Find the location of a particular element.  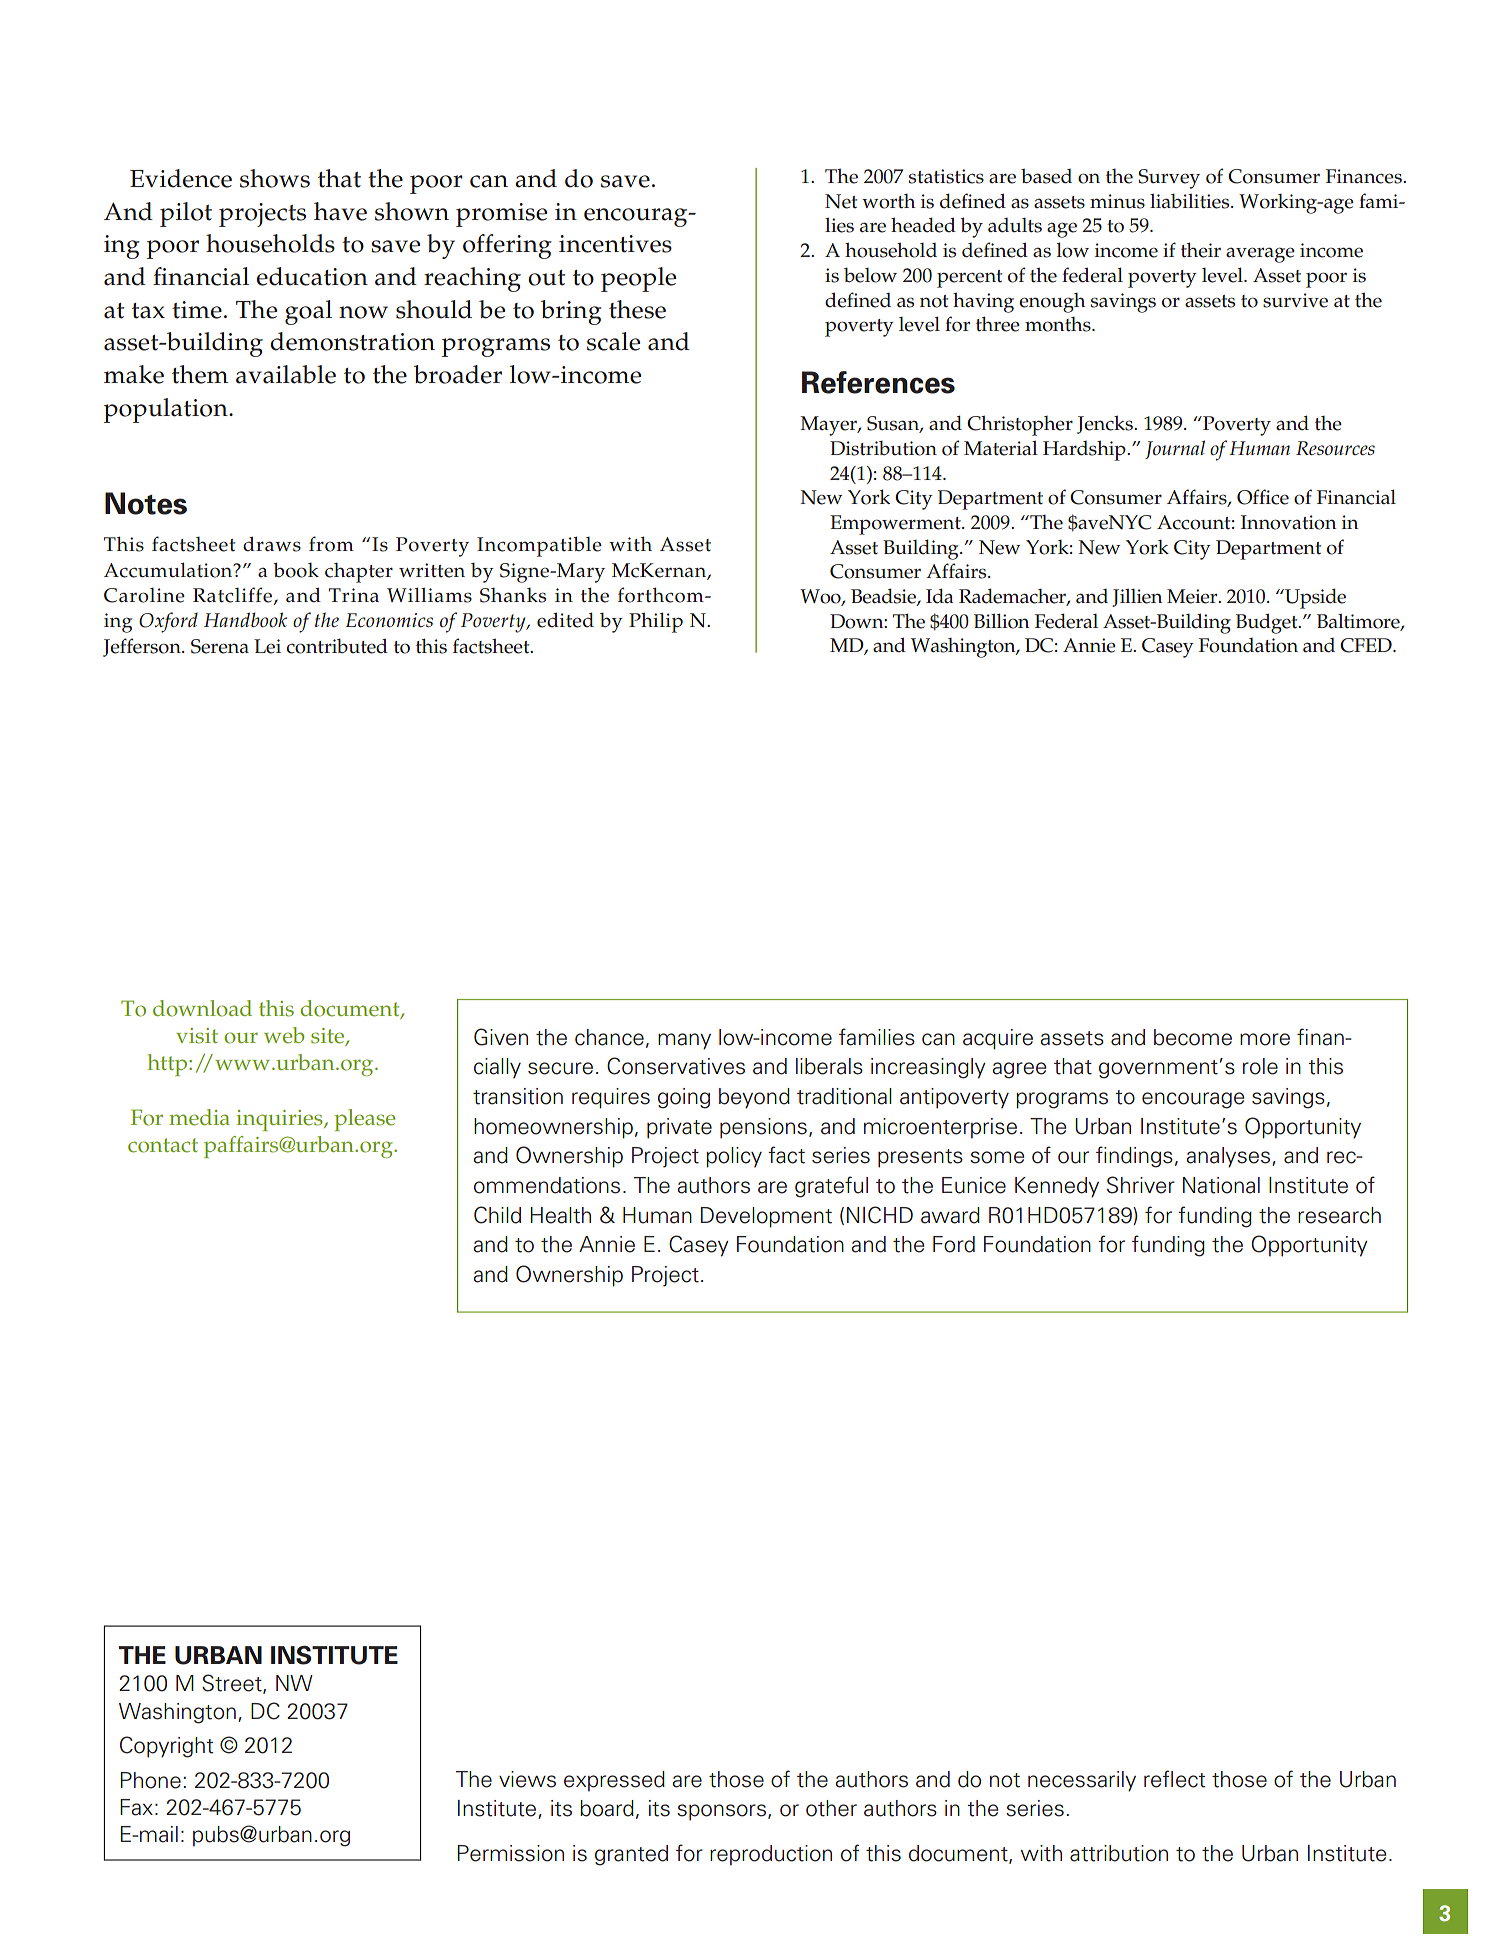

Phone is located at coordinates (150, 1780).
